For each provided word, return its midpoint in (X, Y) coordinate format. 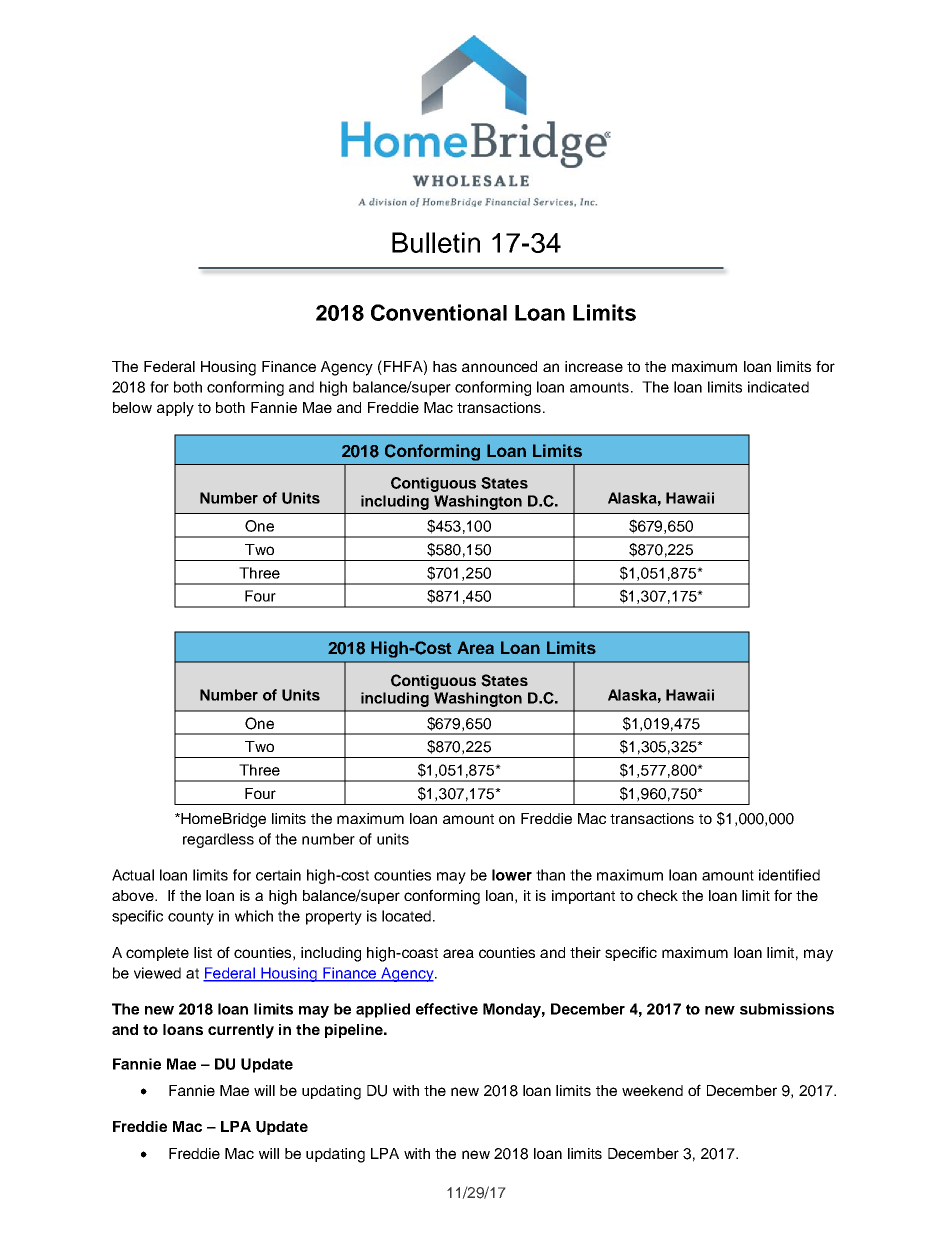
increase (594, 366)
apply (175, 409)
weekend (652, 1090)
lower (512, 875)
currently (241, 1031)
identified (789, 875)
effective (447, 1009)
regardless (218, 840)
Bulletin (436, 242)
